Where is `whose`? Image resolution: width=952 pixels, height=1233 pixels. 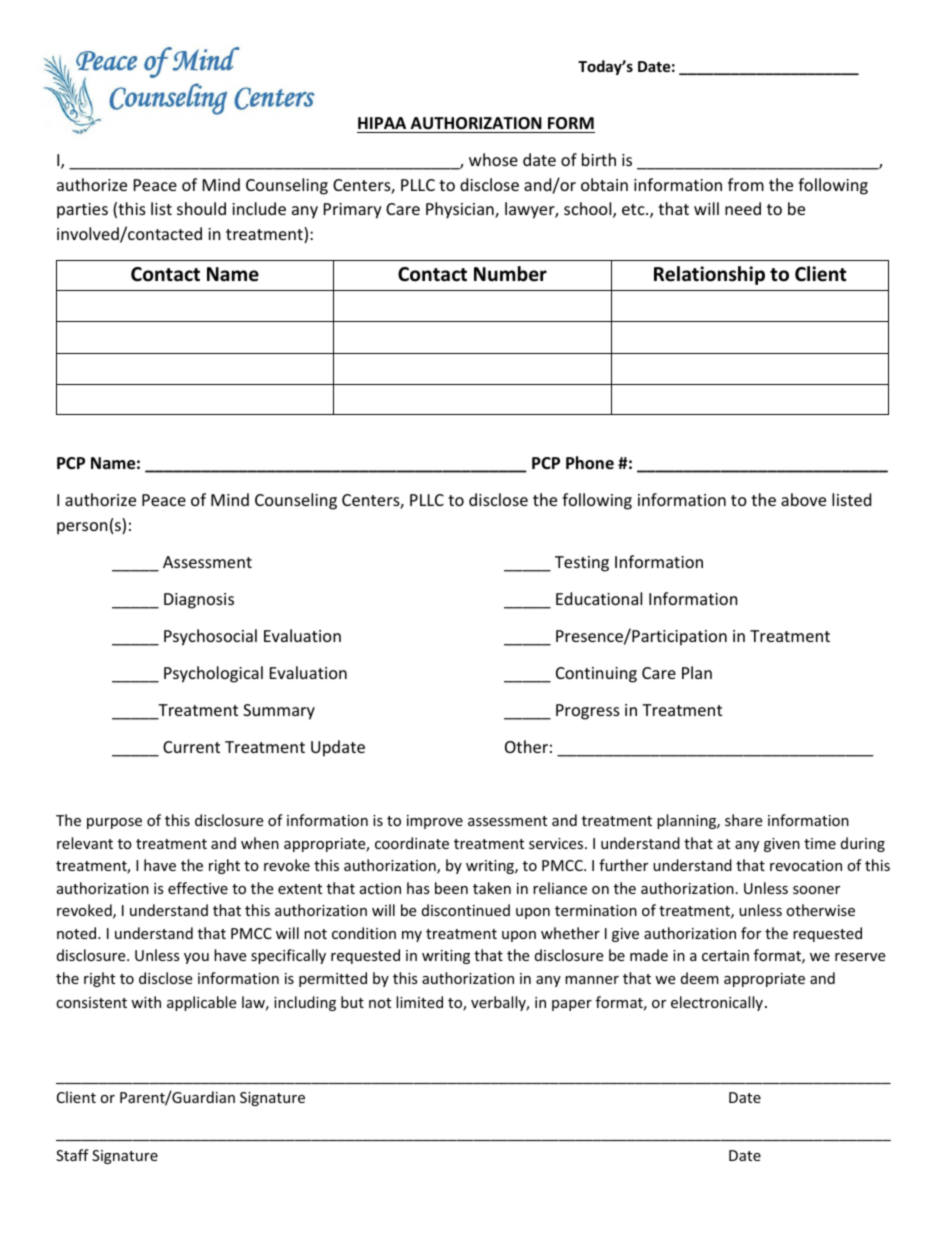 whose is located at coordinates (493, 159).
